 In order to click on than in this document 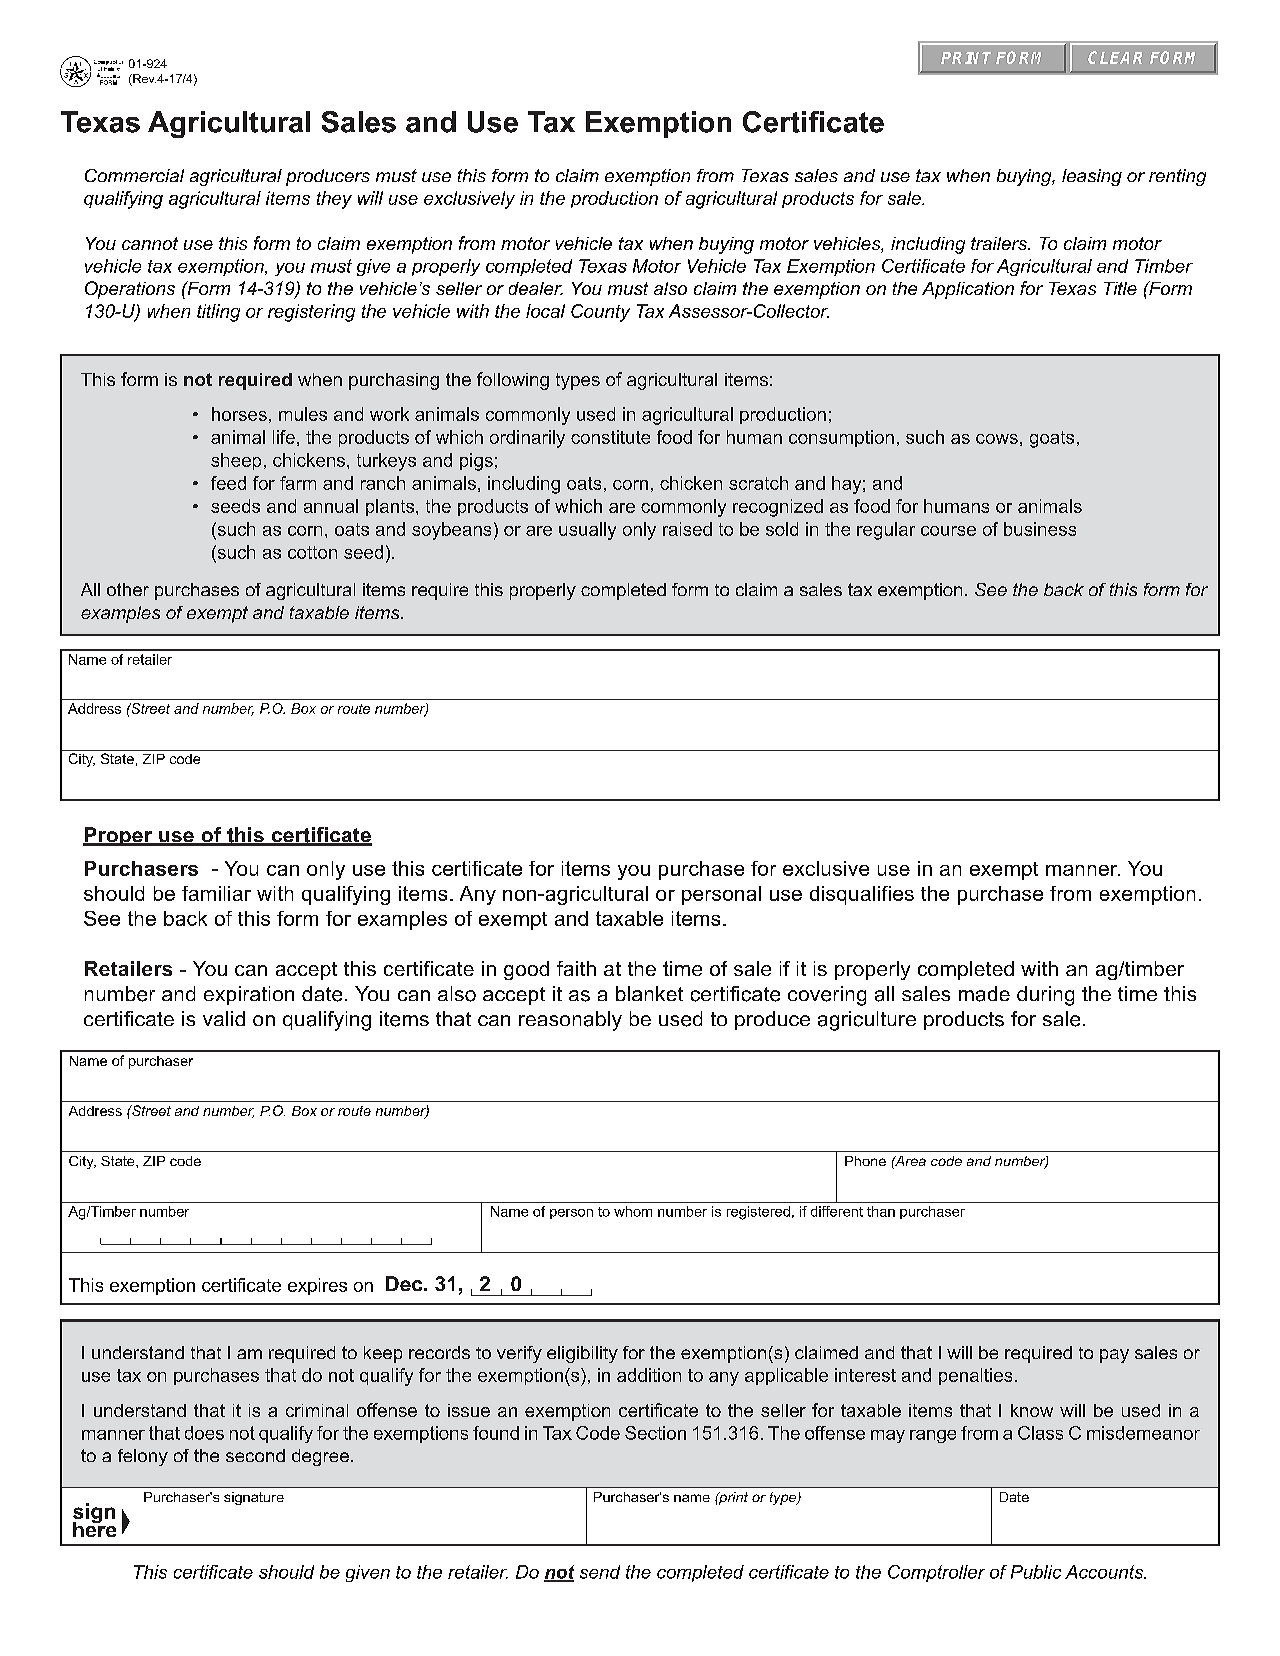, I will do `click(881, 1211)`.
